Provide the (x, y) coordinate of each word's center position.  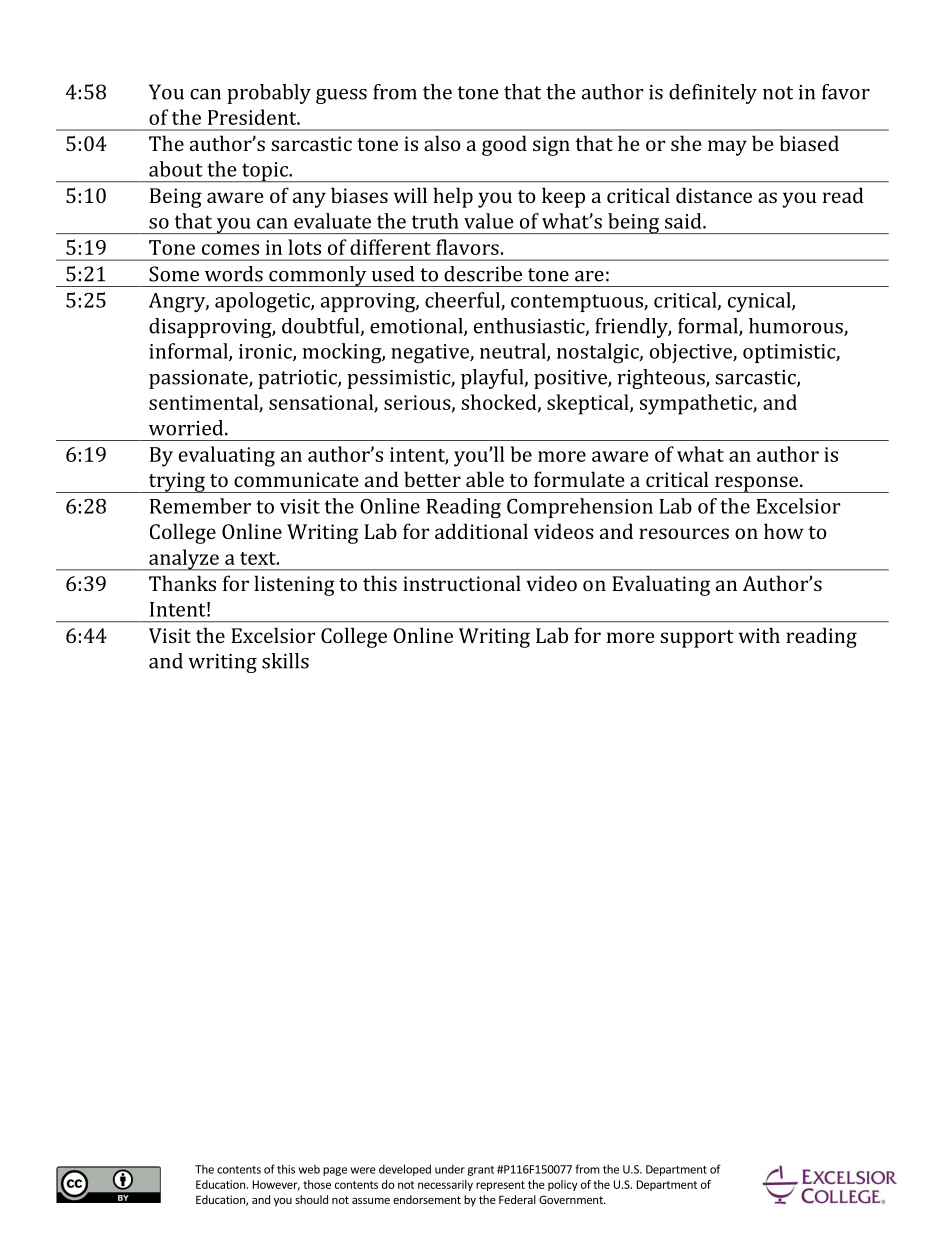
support (697, 639)
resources (684, 533)
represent (500, 1186)
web (309, 1169)
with (759, 635)
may (727, 148)
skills (285, 661)
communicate (296, 479)
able (485, 479)
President (253, 117)
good (504, 145)
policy (563, 1185)
